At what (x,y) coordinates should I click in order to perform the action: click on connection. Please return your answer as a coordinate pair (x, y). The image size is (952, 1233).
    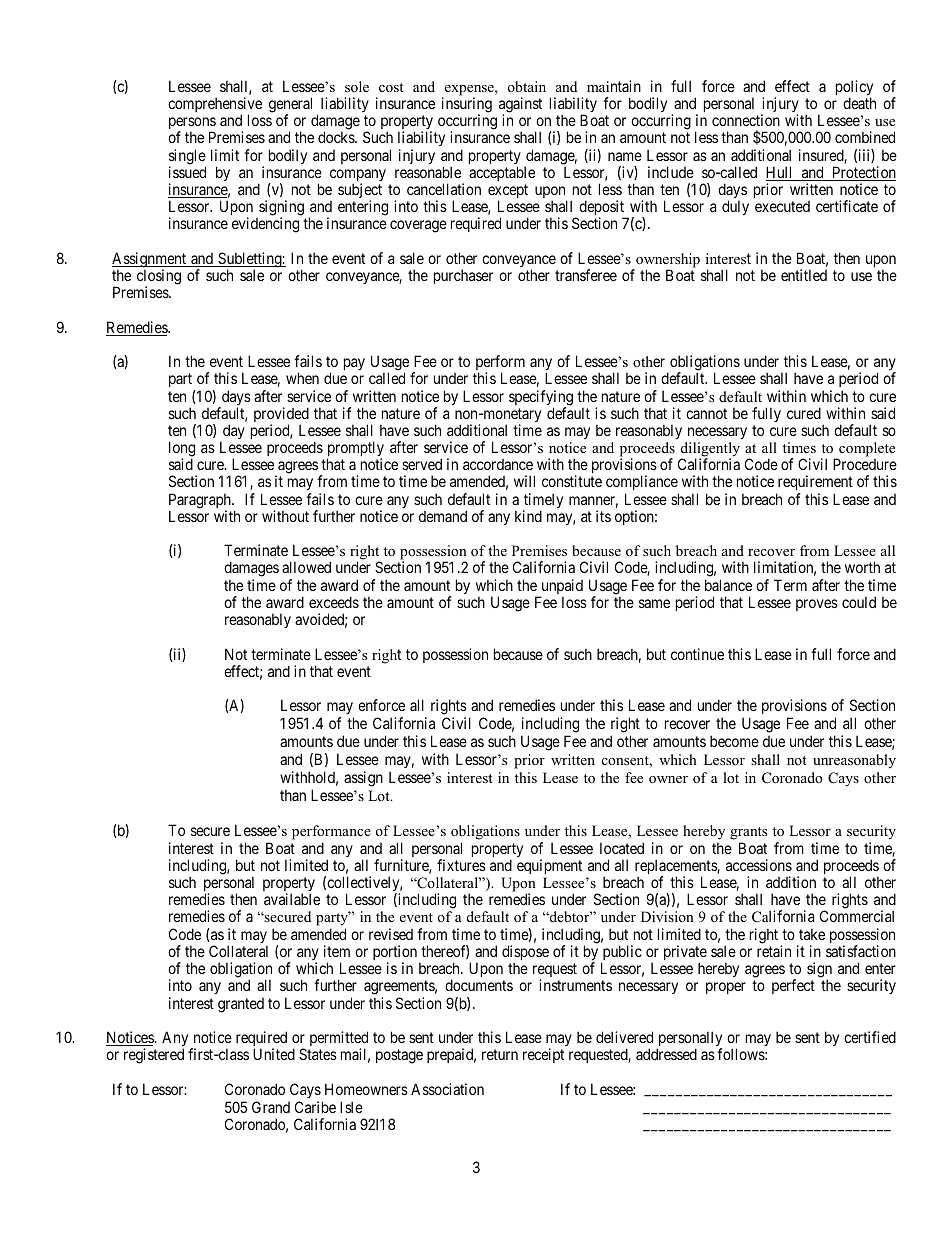
    Looking at the image, I should click on (746, 120).
